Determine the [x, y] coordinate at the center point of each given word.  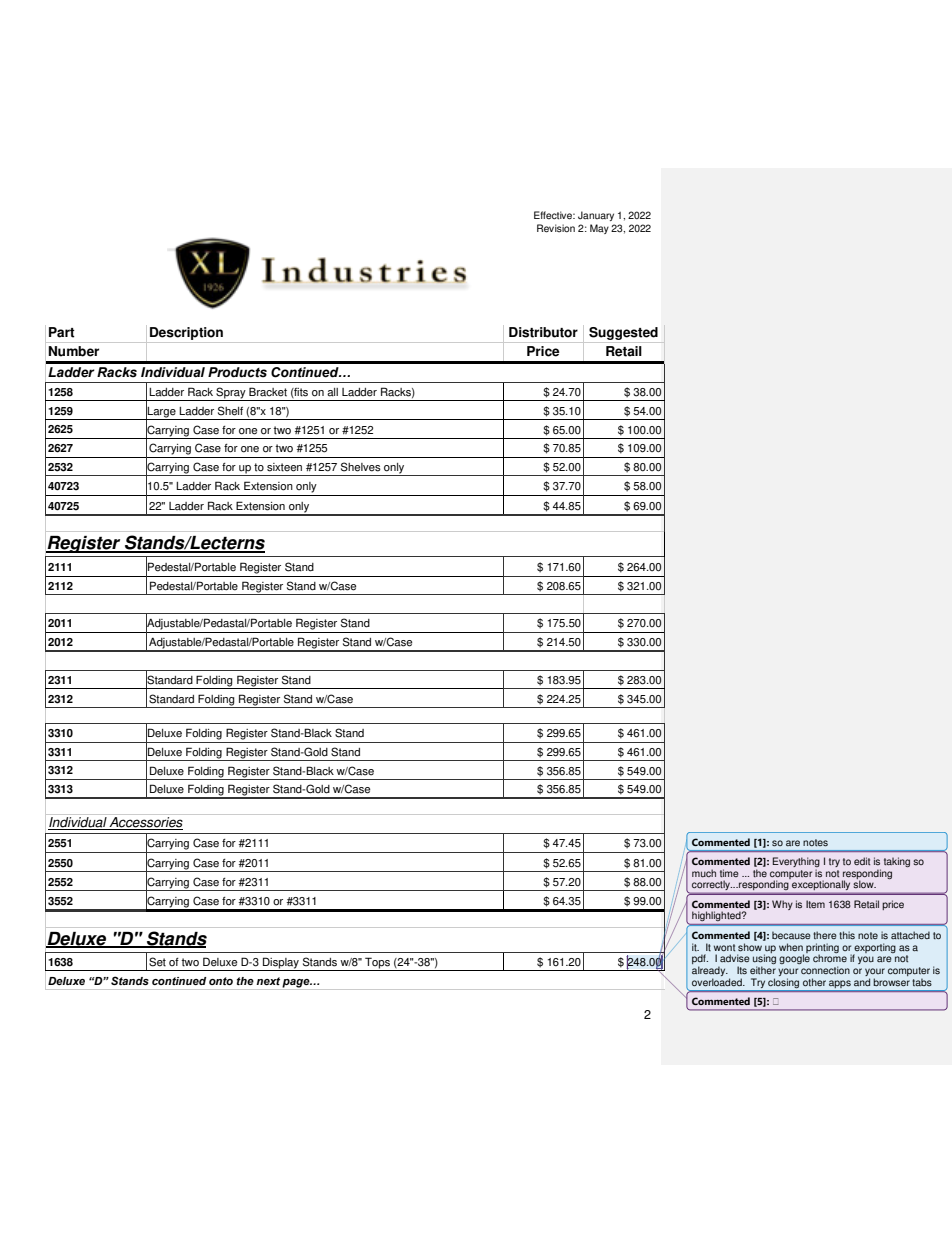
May [599, 229]
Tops [377, 964]
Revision [556, 228]
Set [157, 962]
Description [186, 333]
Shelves [361, 467]
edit [862, 861]
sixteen [284, 467]
